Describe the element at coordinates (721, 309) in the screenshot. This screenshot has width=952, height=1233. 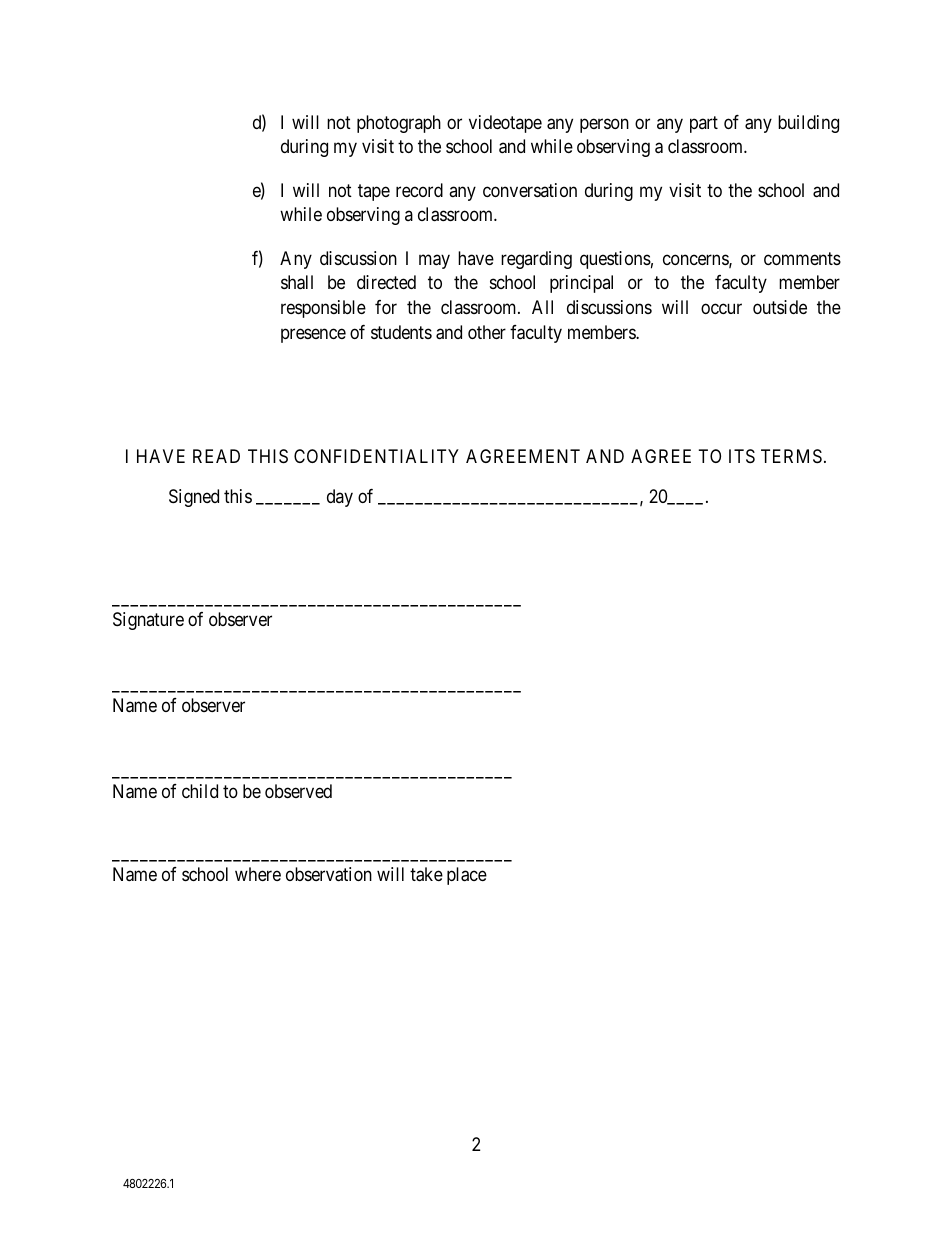
I see `occur` at that location.
